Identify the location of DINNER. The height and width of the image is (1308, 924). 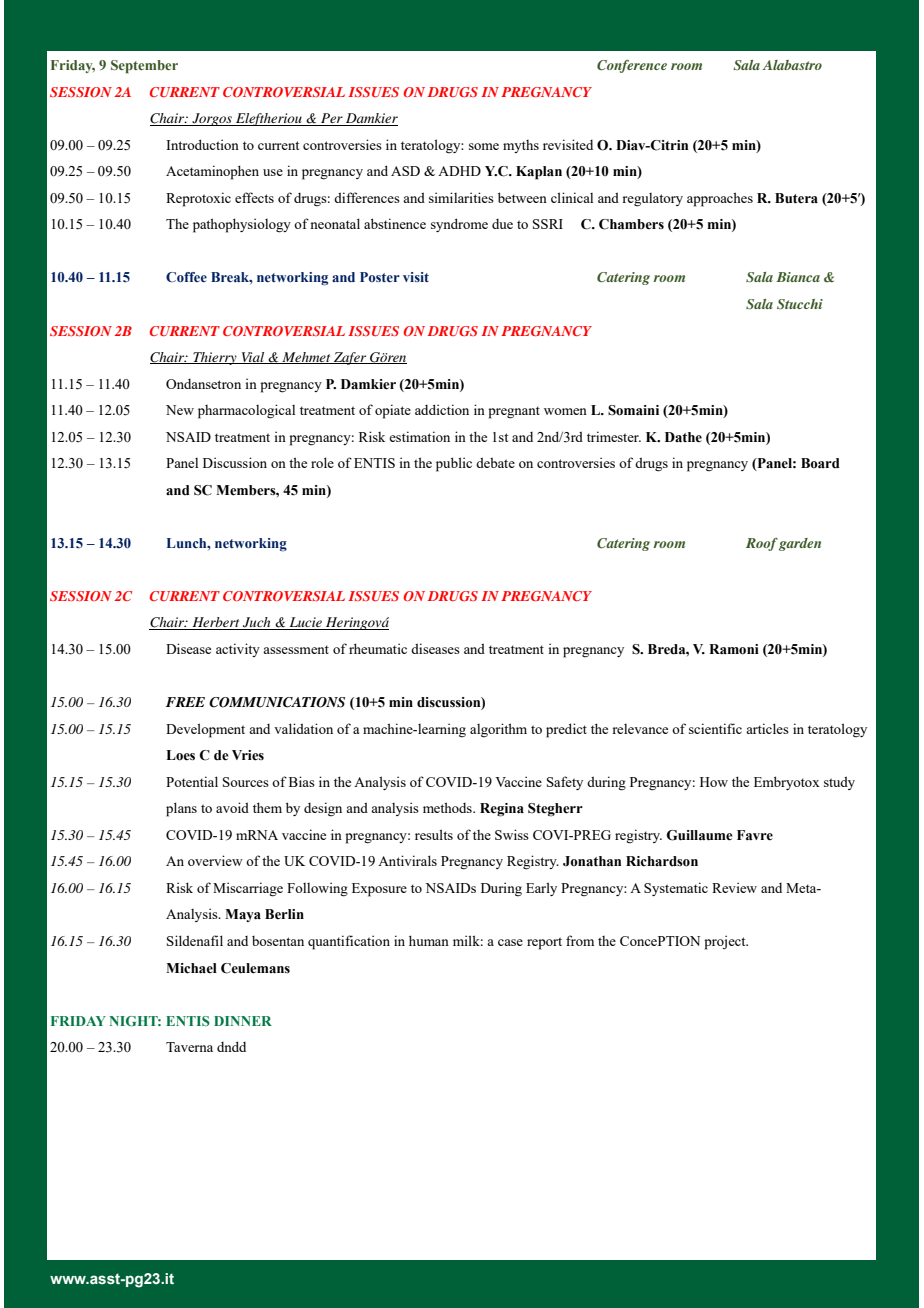
(243, 1021).
